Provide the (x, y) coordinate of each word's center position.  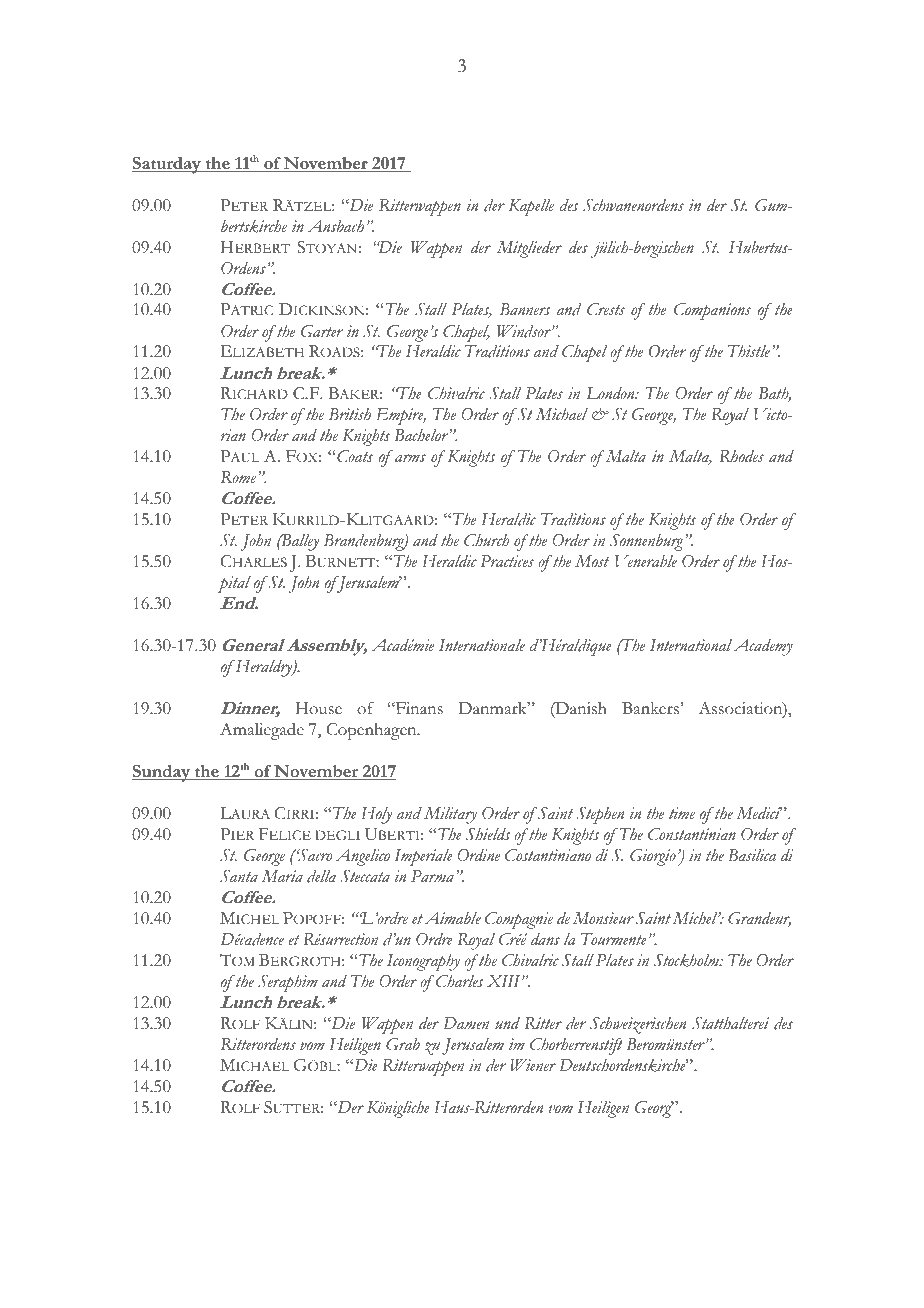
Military (450, 815)
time (682, 813)
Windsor (525, 331)
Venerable (645, 561)
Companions (712, 311)
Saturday (167, 165)
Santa (239, 876)
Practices (507, 561)
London (611, 393)
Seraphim (288, 983)
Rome (238, 477)
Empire (401, 416)
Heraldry (264, 668)
